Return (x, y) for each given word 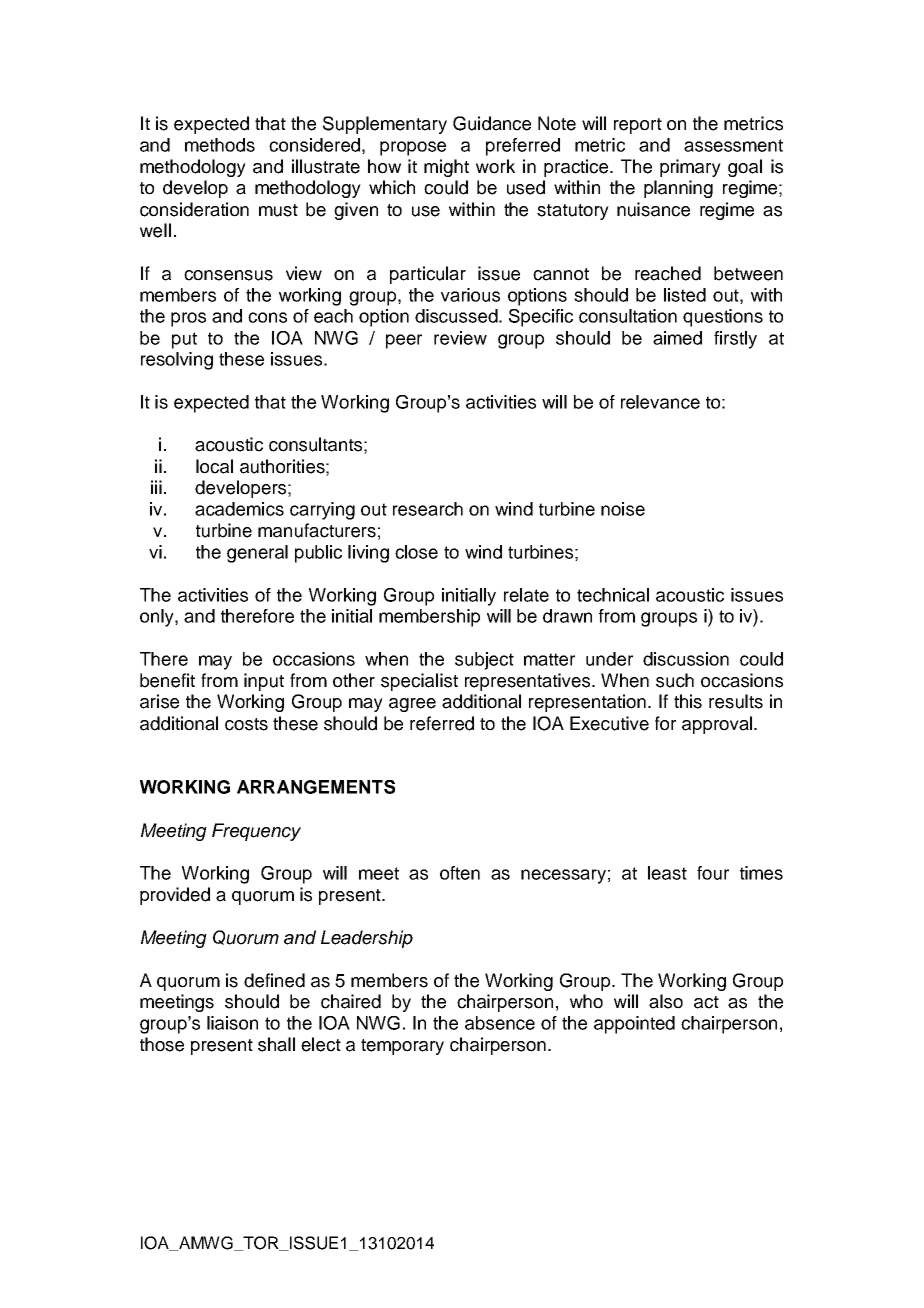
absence (500, 1023)
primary (690, 168)
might (446, 168)
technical (613, 595)
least (667, 873)
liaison (232, 1023)
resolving (177, 361)
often (460, 873)
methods (220, 145)
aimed (677, 338)
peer (404, 341)
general (257, 554)
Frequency (256, 832)
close (416, 552)
